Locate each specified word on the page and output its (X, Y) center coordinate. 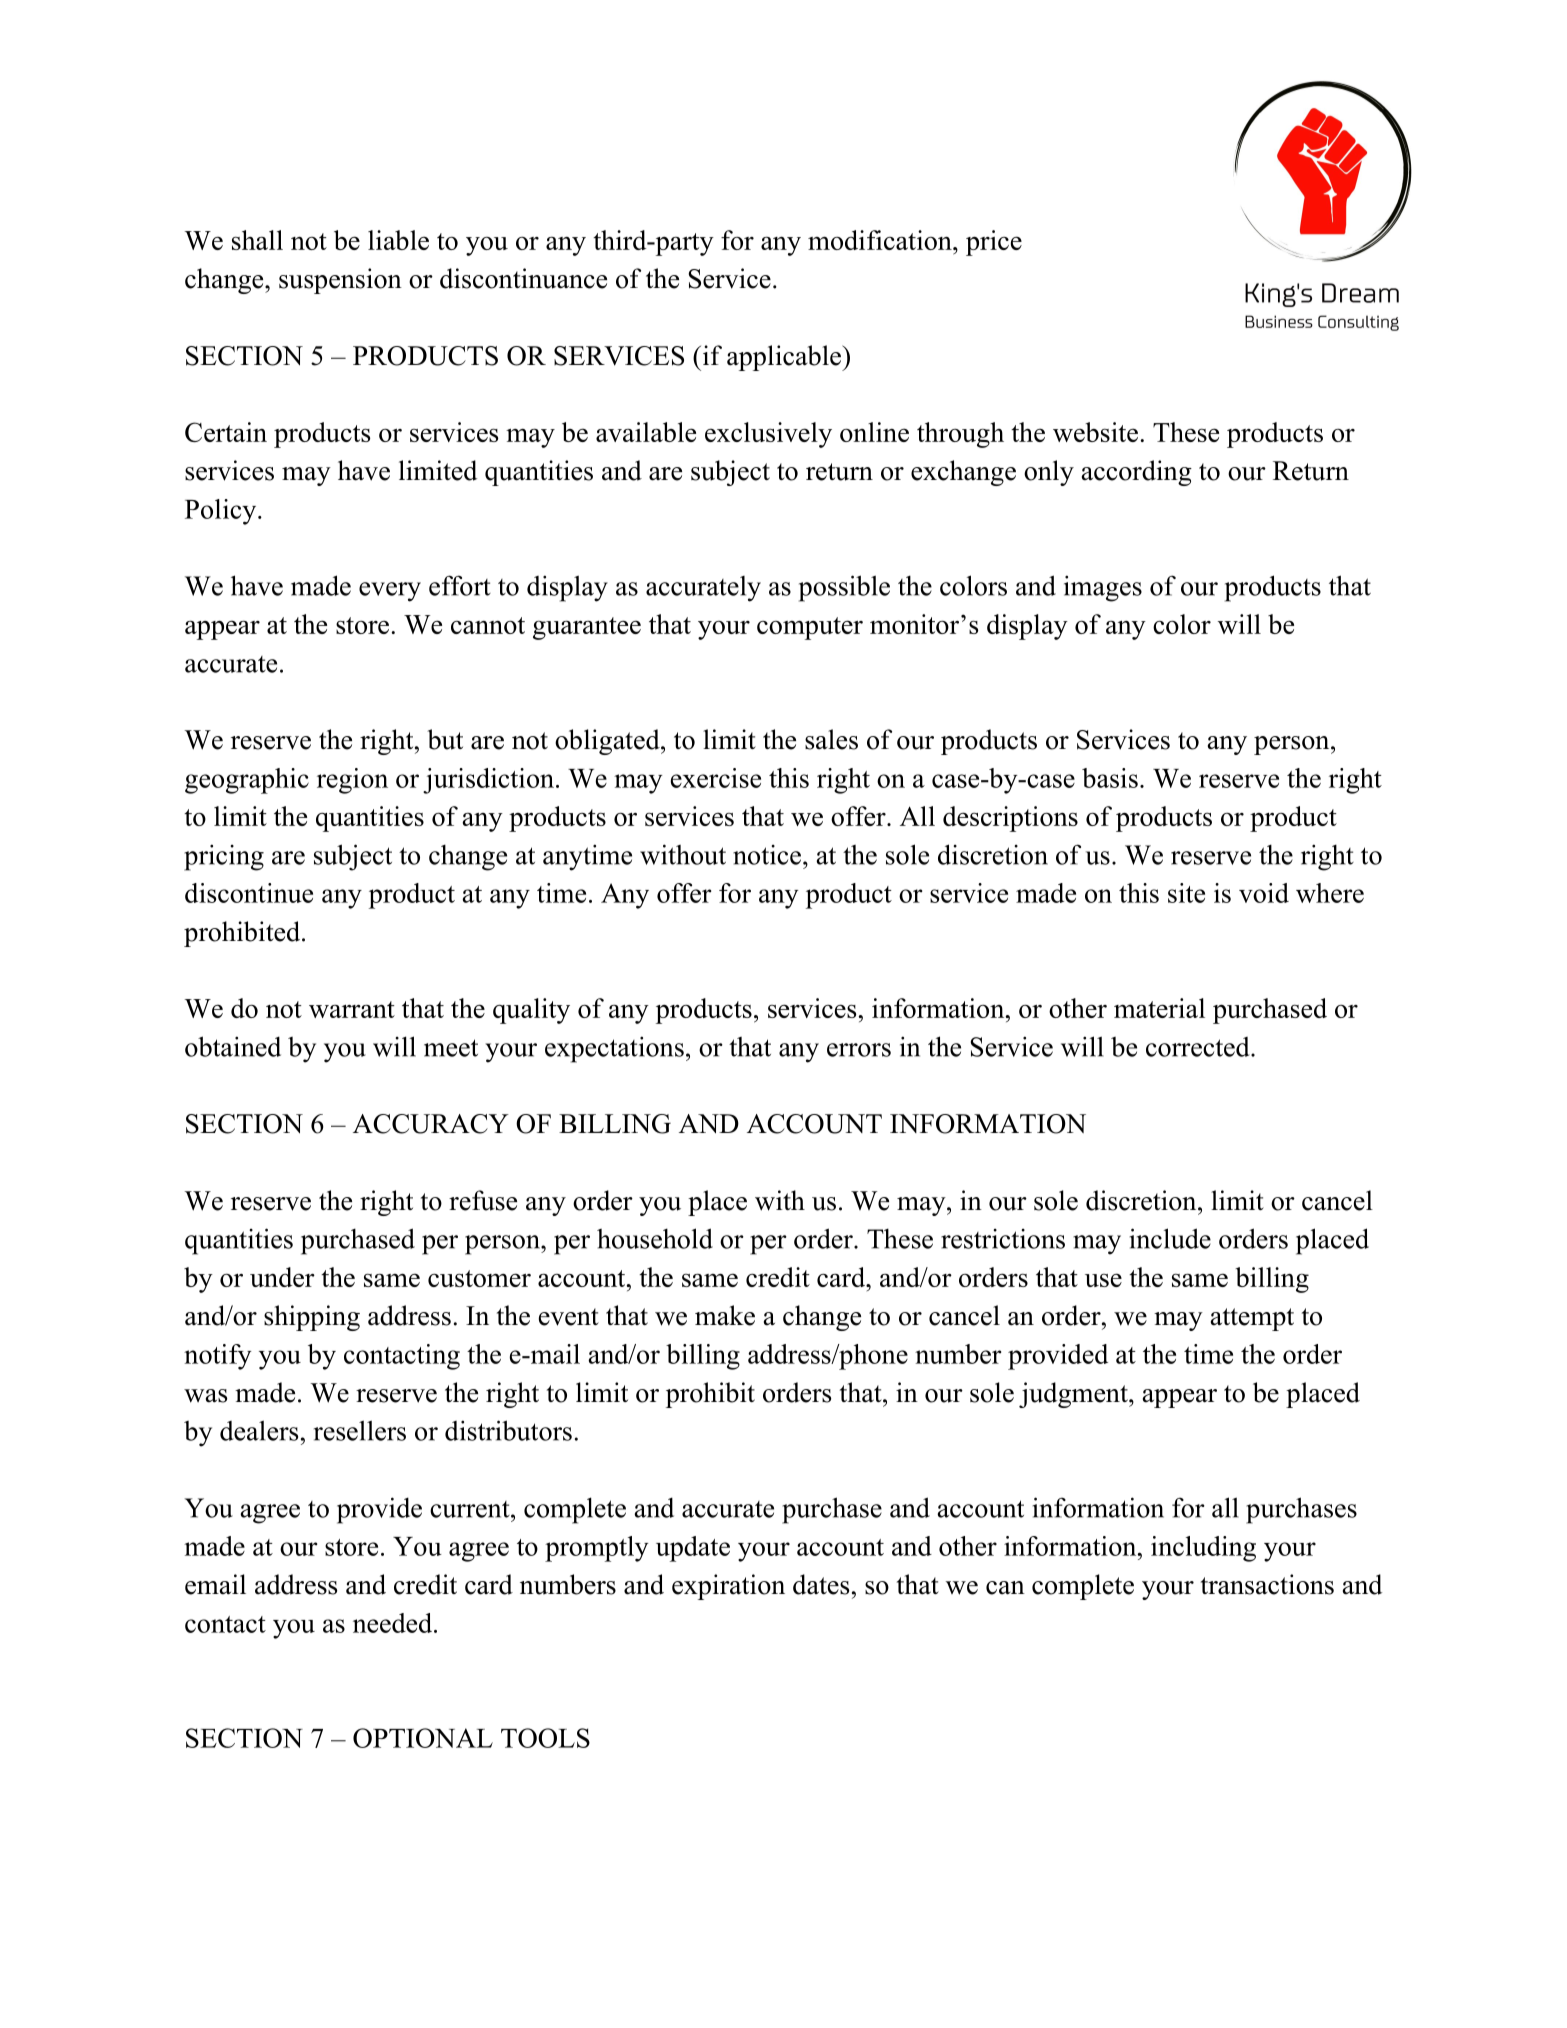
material (1159, 1008)
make (725, 1315)
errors (859, 1050)
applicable (785, 358)
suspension (340, 281)
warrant (352, 1009)
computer (810, 628)
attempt (1252, 1319)
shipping (312, 1318)
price (994, 243)
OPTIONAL (423, 1738)
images (1103, 588)
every (390, 592)
